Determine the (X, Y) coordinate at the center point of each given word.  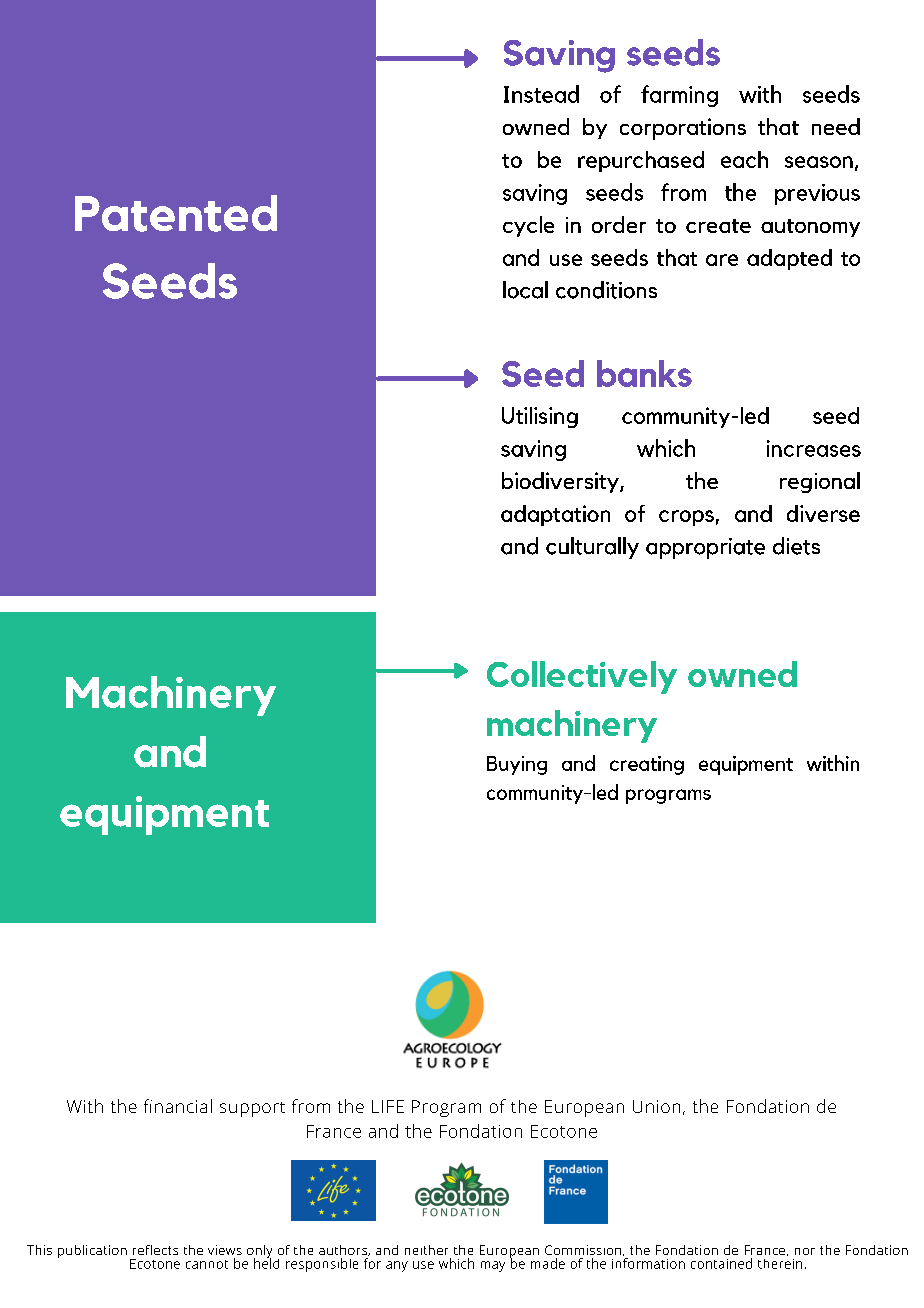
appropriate (705, 548)
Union (656, 1106)
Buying (517, 765)
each (744, 159)
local (525, 290)
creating (647, 765)
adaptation (555, 515)
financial (178, 1106)
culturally (592, 548)
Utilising (540, 417)
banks (644, 373)
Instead (541, 94)
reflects (155, 1250)
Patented (176, 213)
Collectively (582, 677)
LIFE (388, 1106)
